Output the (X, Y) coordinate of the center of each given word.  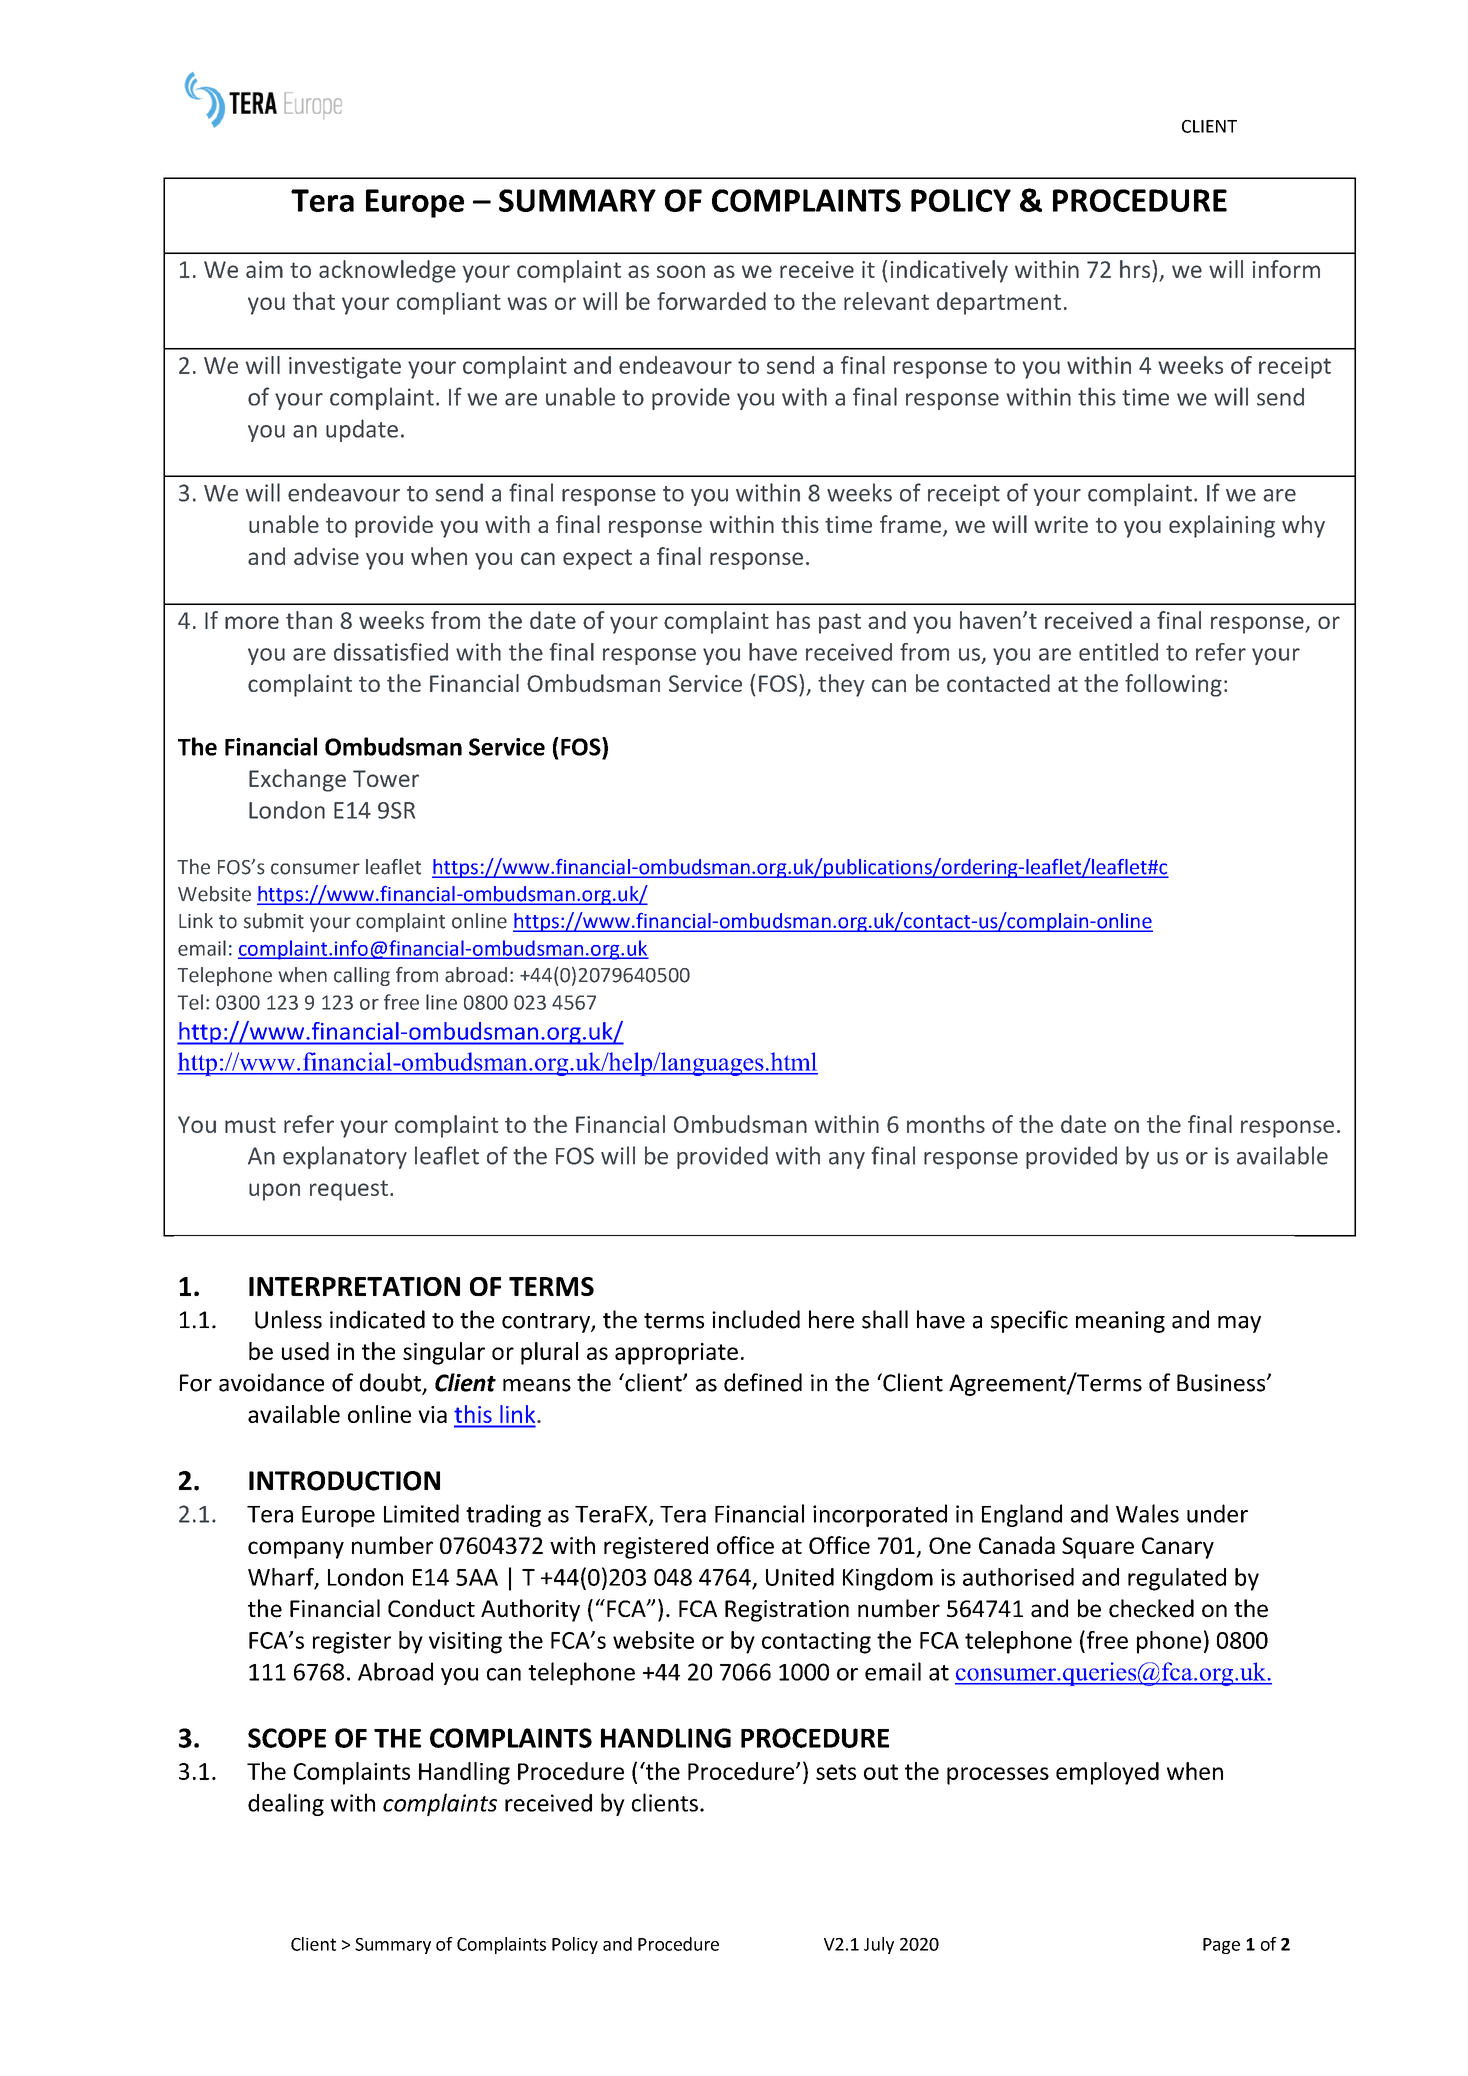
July (879, 1945)
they (841, 685)
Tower (386, 778)
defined (763, 1382)
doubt (391, 1383)
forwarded (711, 301)
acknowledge (387, 271)
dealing (286, 1804)
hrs (1136, 269)
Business (1222, 1383)
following (1173, 685)
